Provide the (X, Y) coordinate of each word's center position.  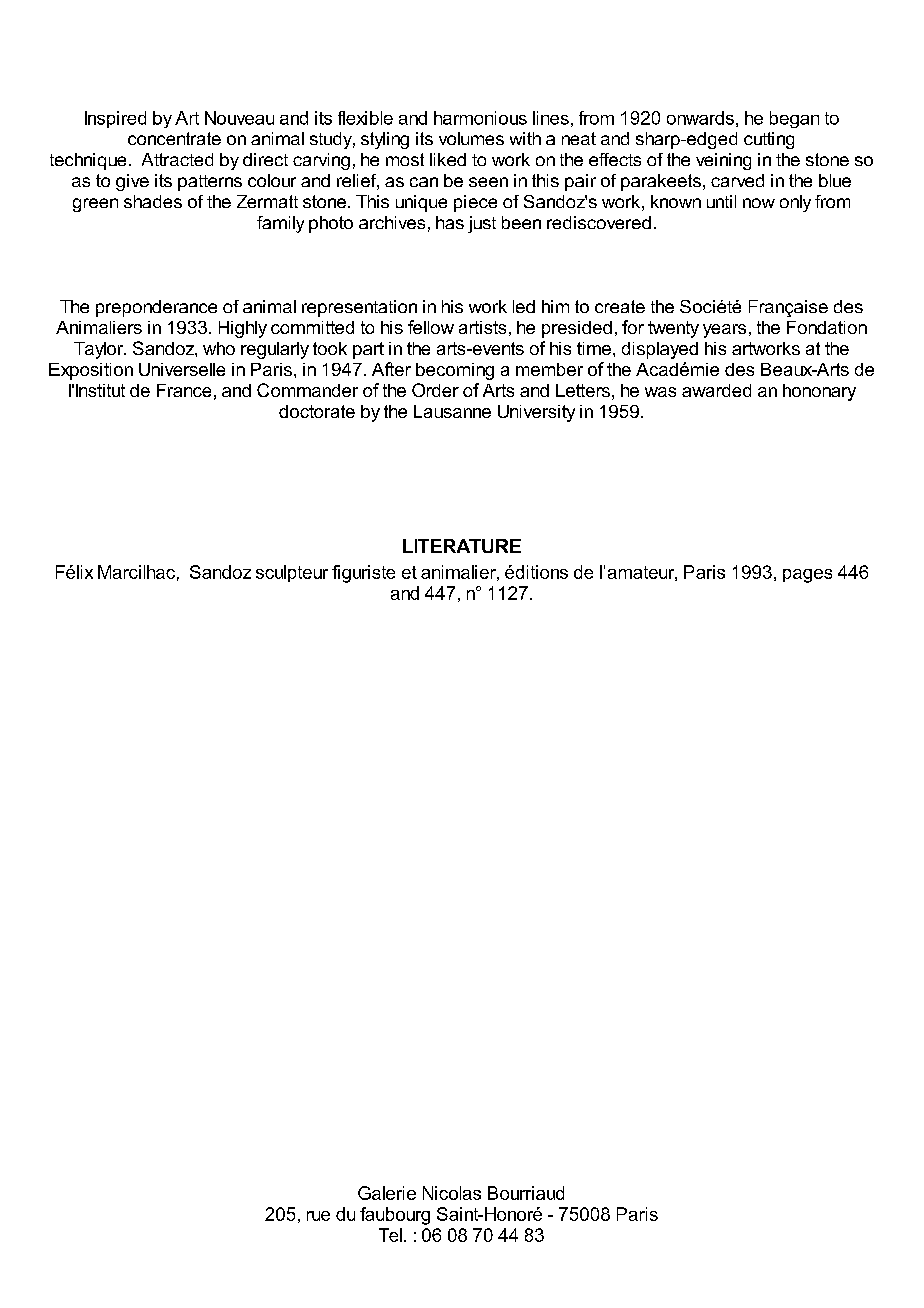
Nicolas (452, 1193)
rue (318, 1216)
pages (807, 576)
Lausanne (452, 411)
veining (723, 161)
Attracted (177, 159)
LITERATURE (462, 546)
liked (448, 159)
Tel (392, 1235)
